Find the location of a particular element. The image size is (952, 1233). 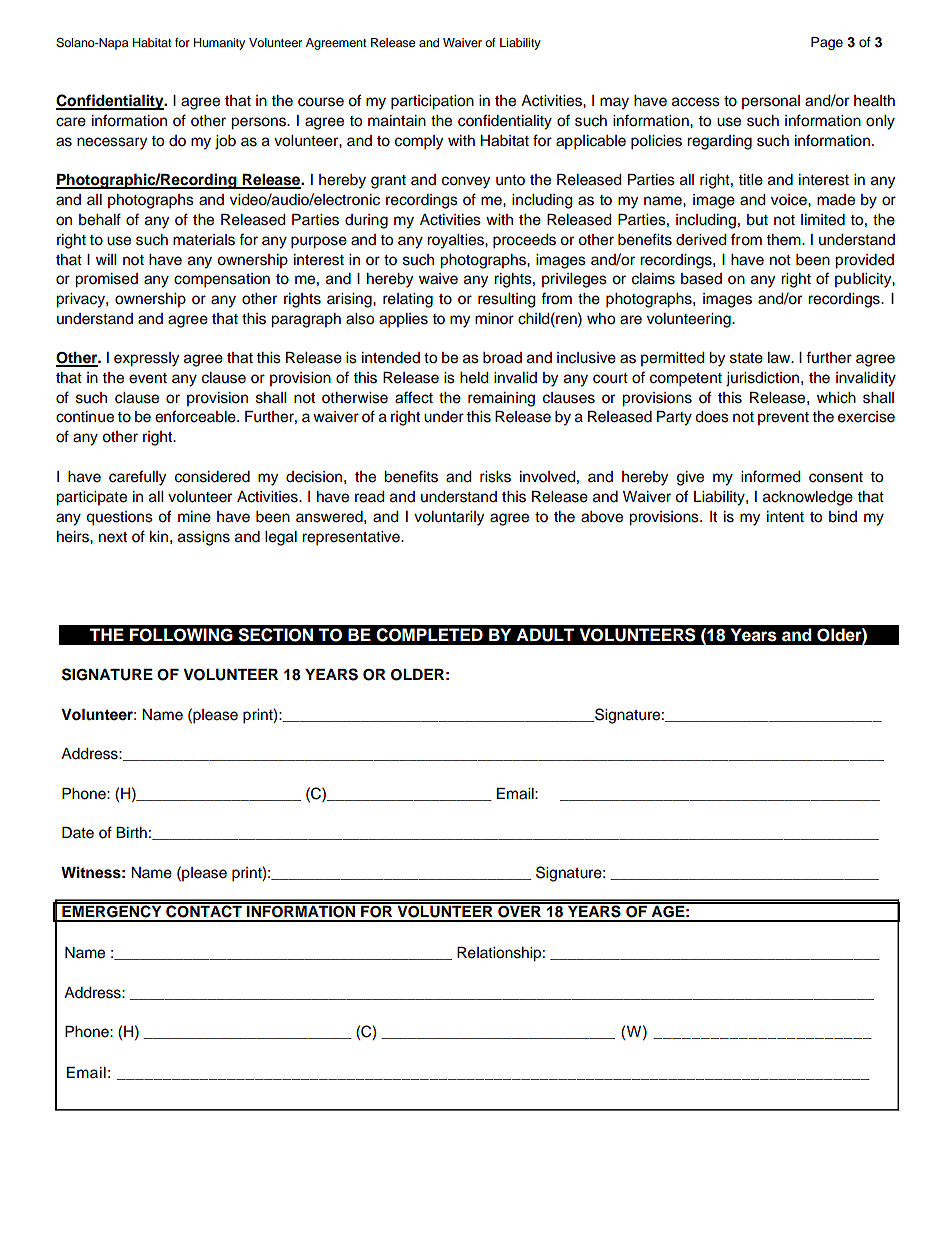

participation is located at coordinates (432, 102).
